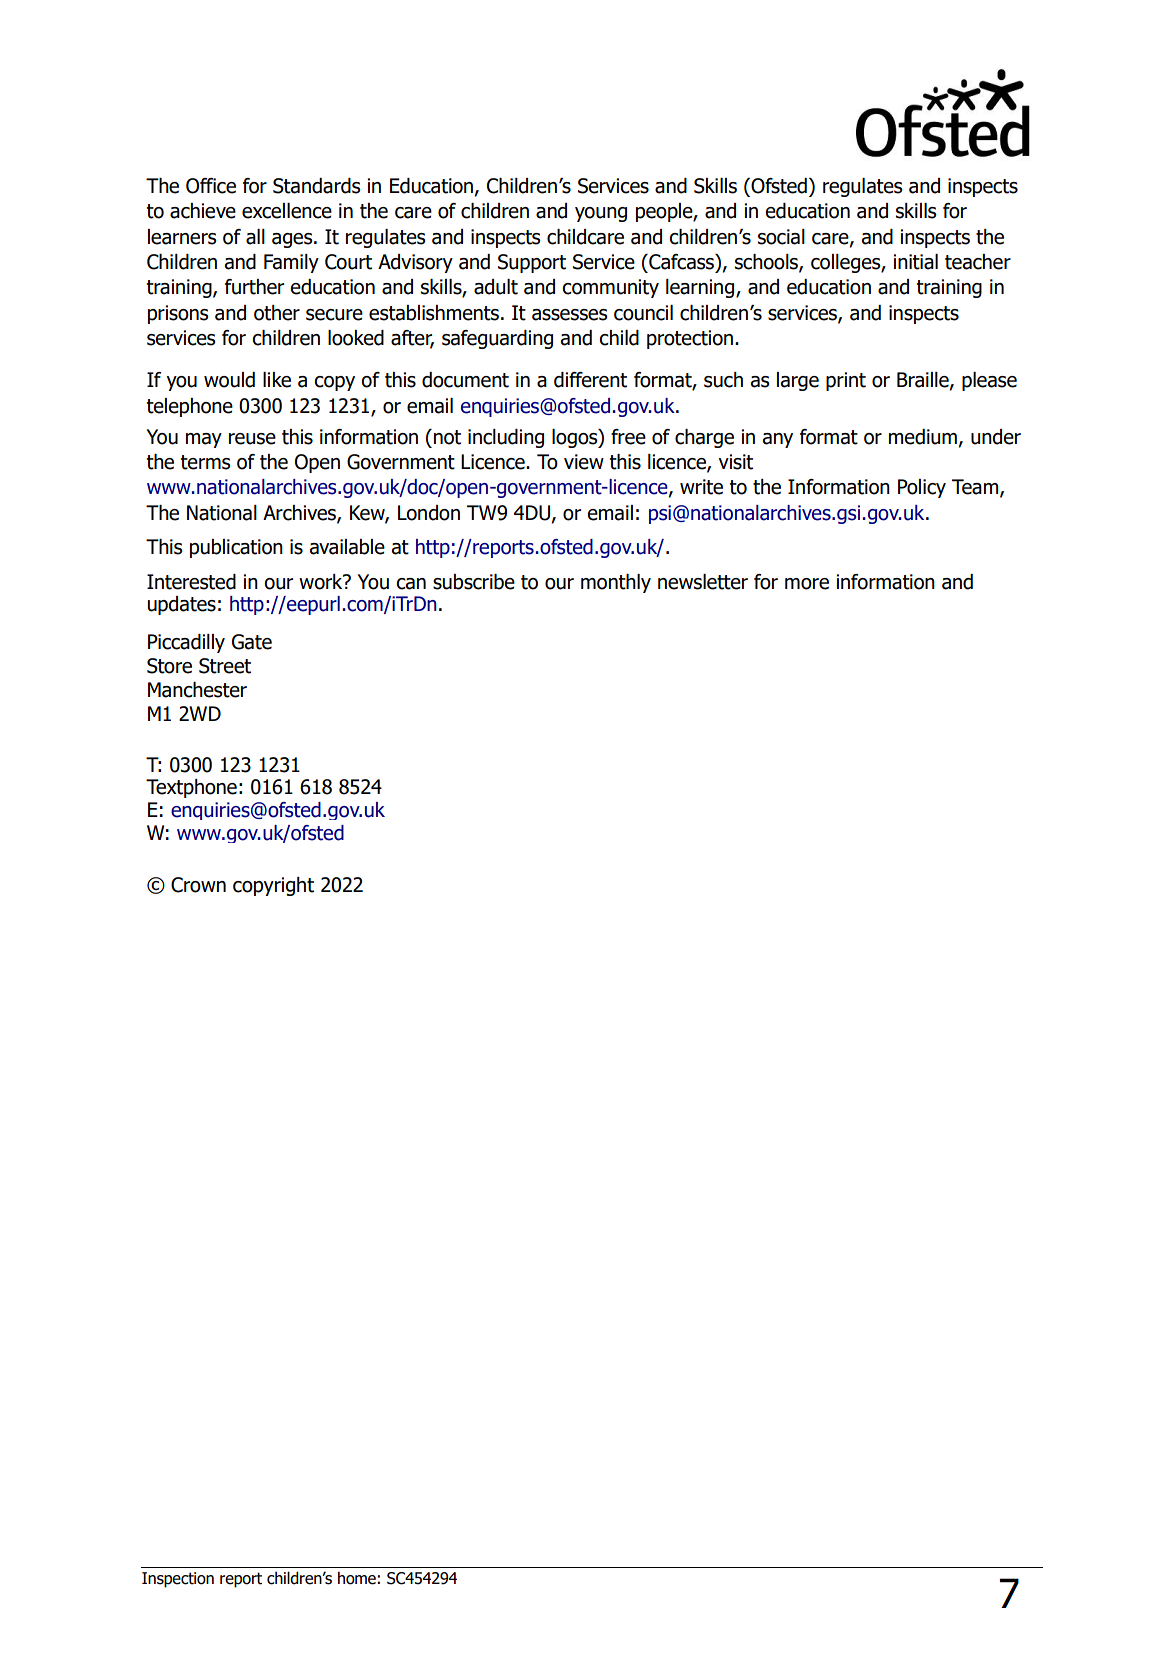 Image resolution: width=1176 pixels, height=1666 pixels. I want to click on Manchester, so click(197, 690).
